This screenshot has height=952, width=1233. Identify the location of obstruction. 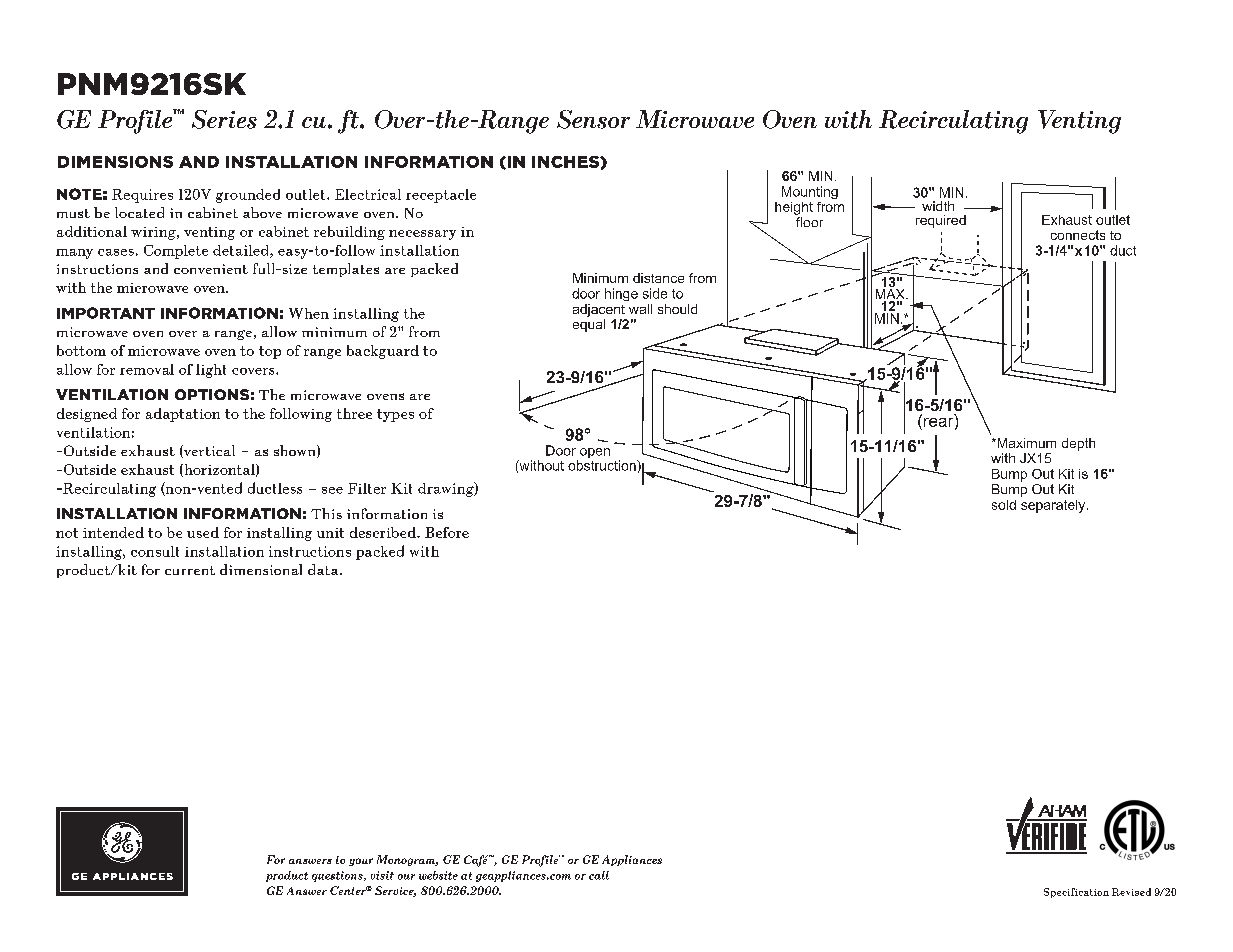
(603, 465).
